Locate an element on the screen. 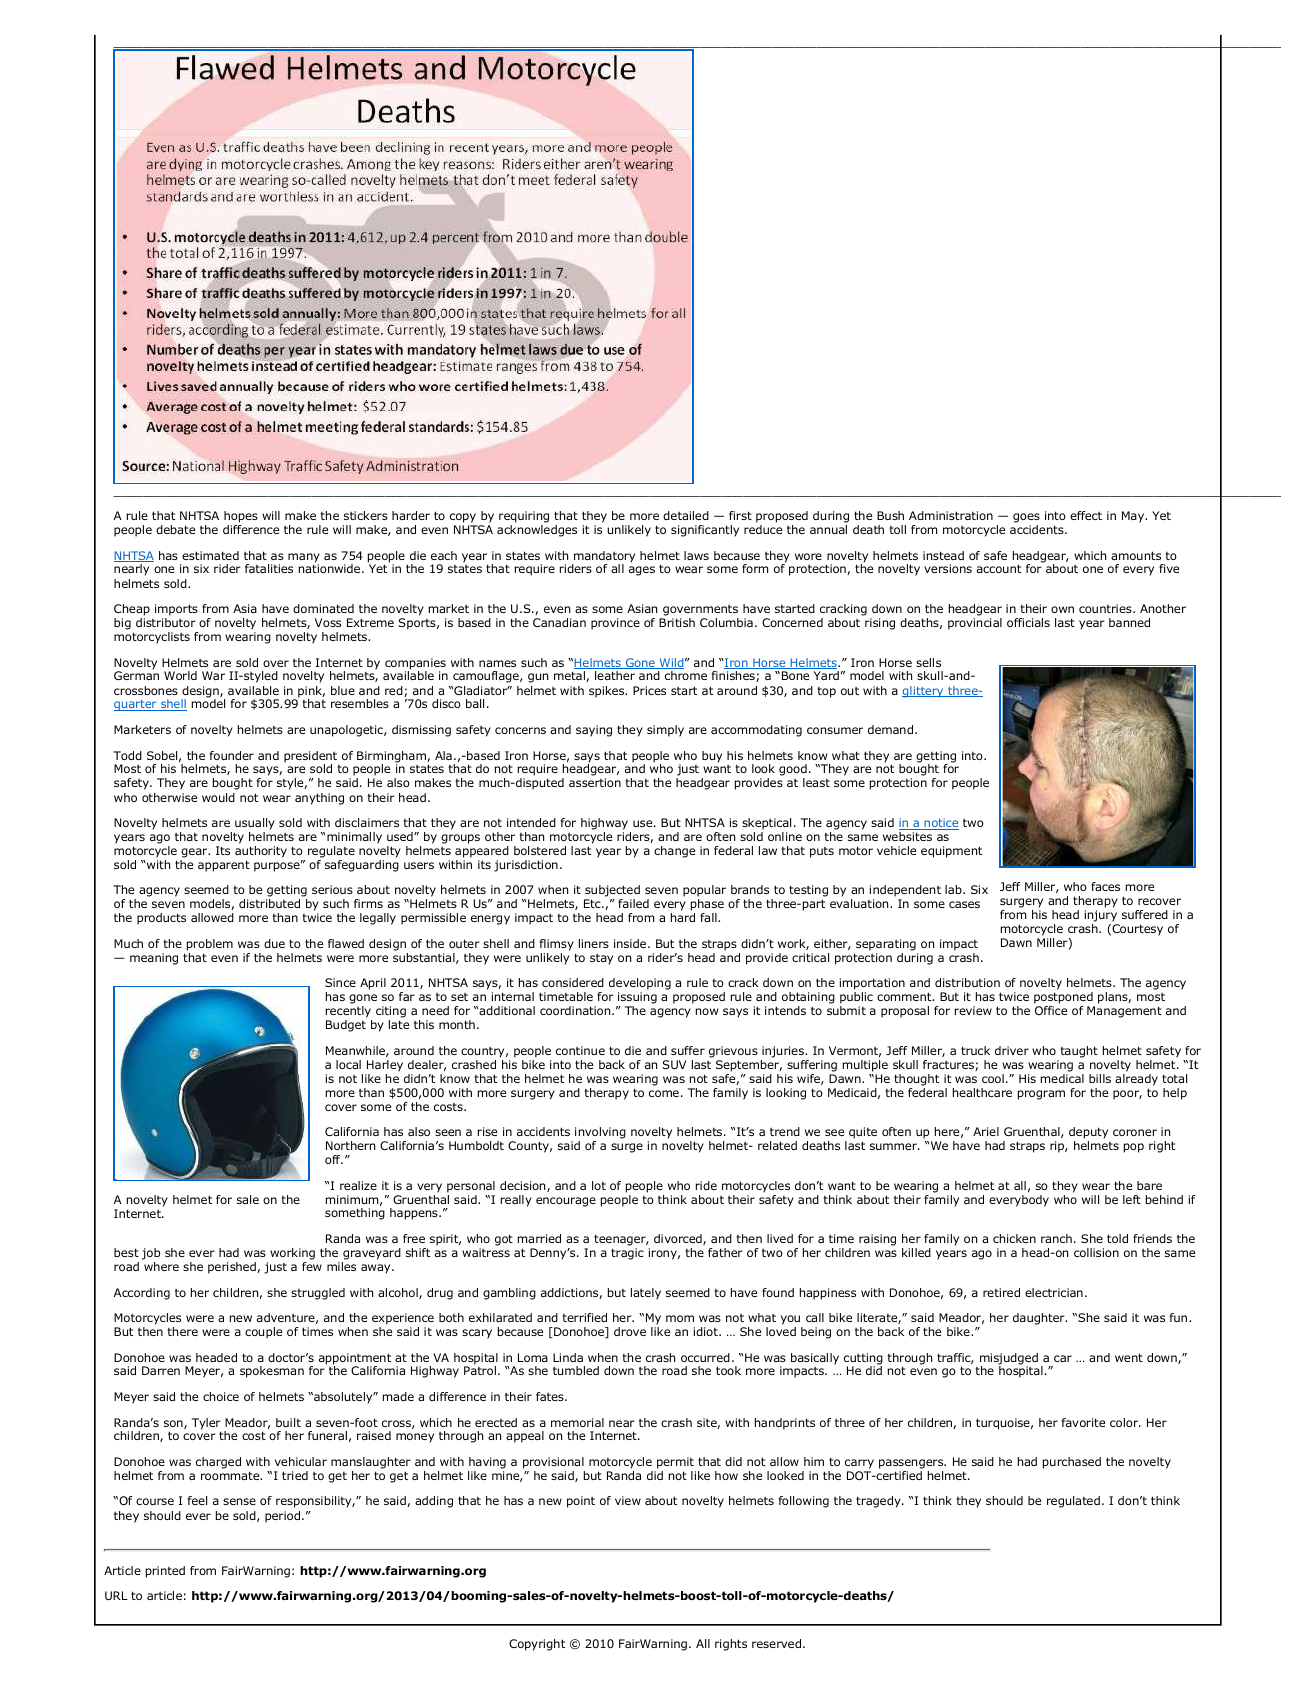 This screenshot has width=1305, height=1688. failed is located at coordinates (633, 903).
